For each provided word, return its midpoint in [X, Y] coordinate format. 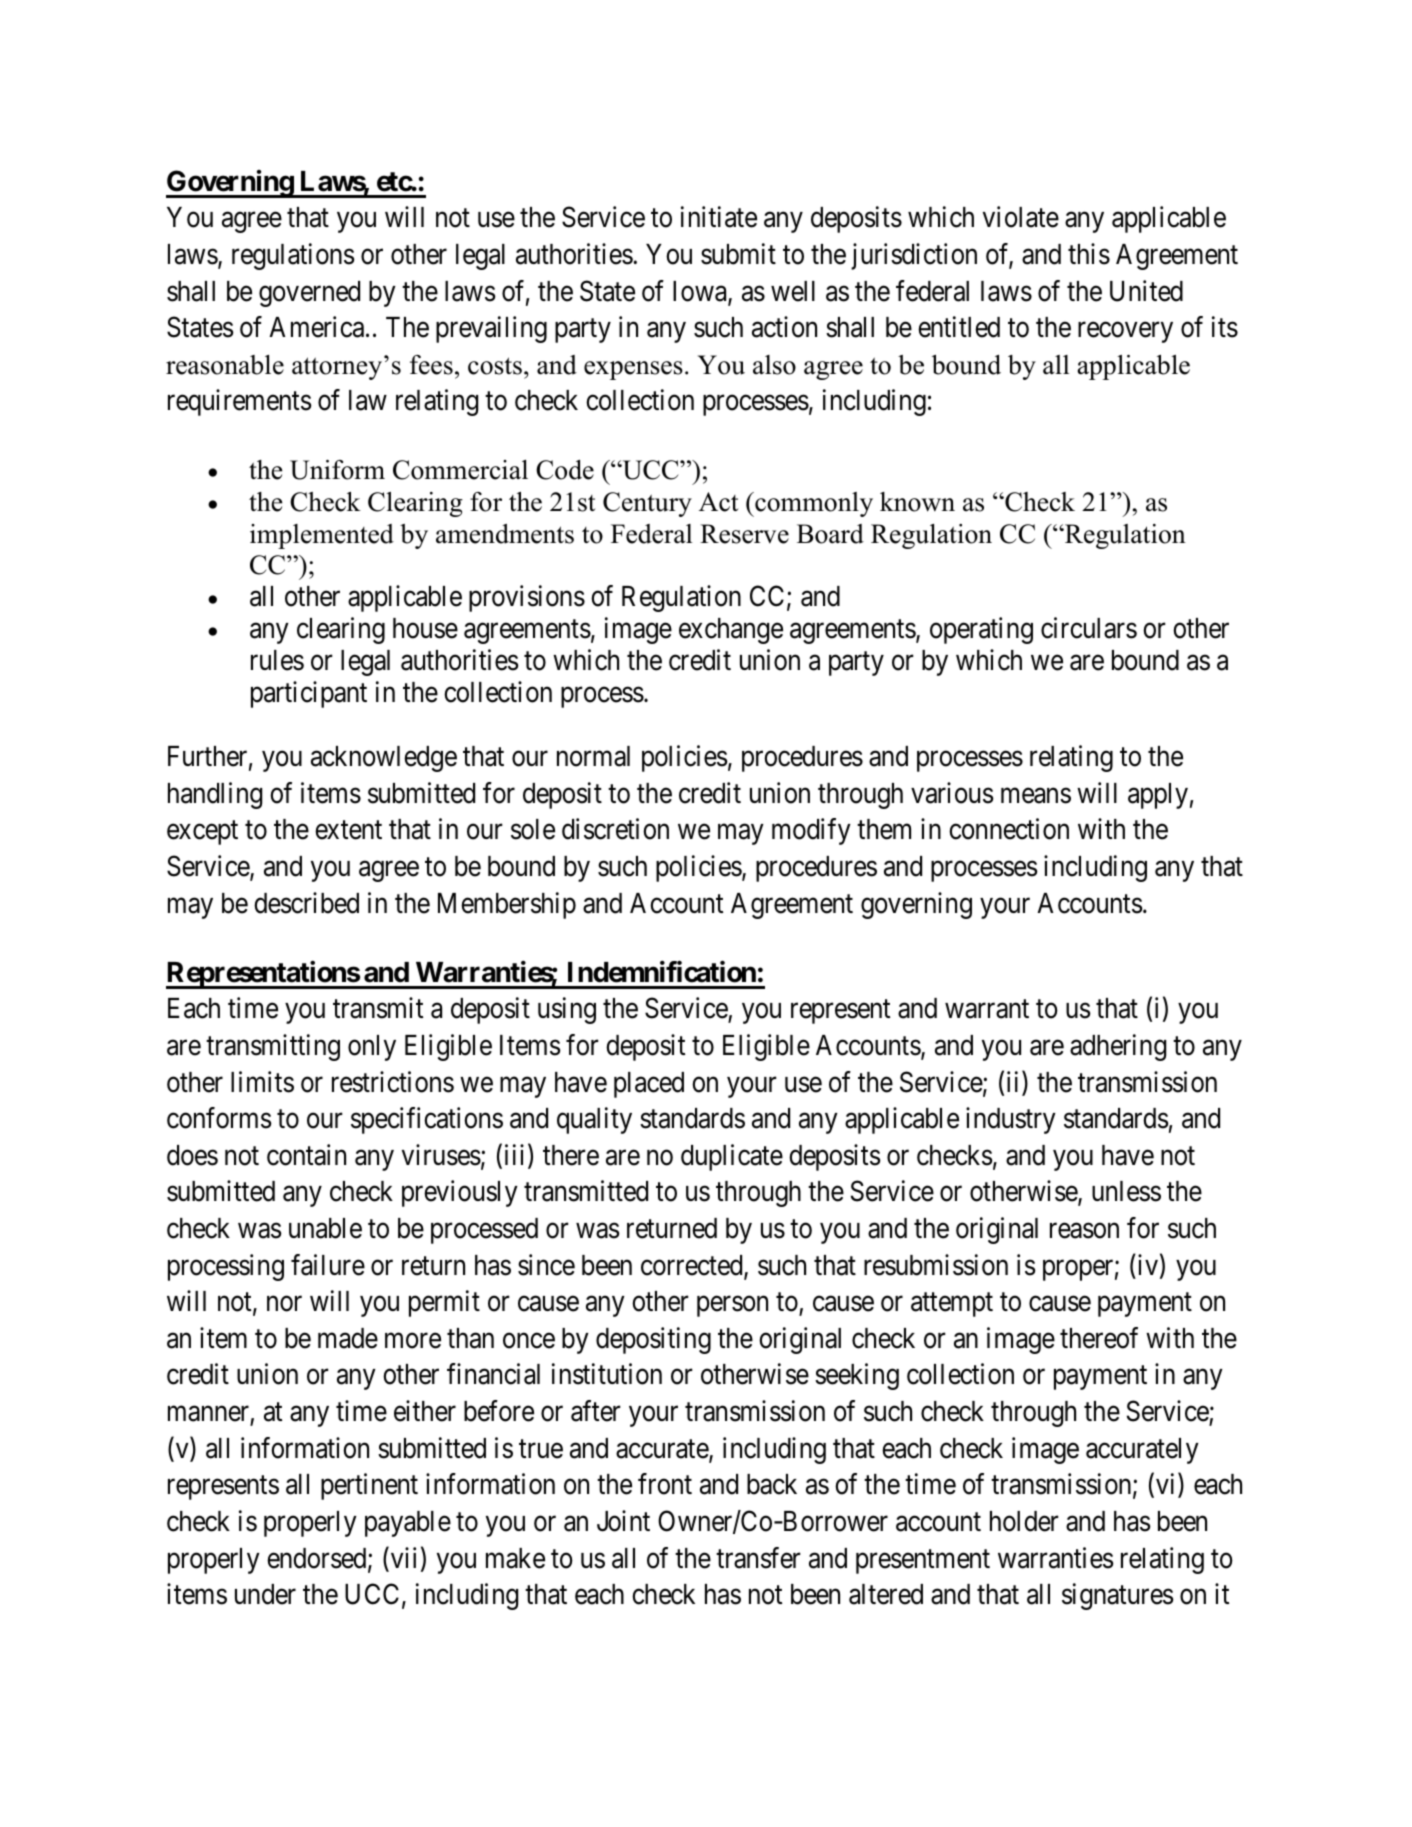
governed [309, 294]
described [306, 903]
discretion [615, 829]
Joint [623, 1521]
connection [1009, 829]
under [265, 1594]
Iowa [701, 292]
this [1089, 254]
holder [1024, 1521]
